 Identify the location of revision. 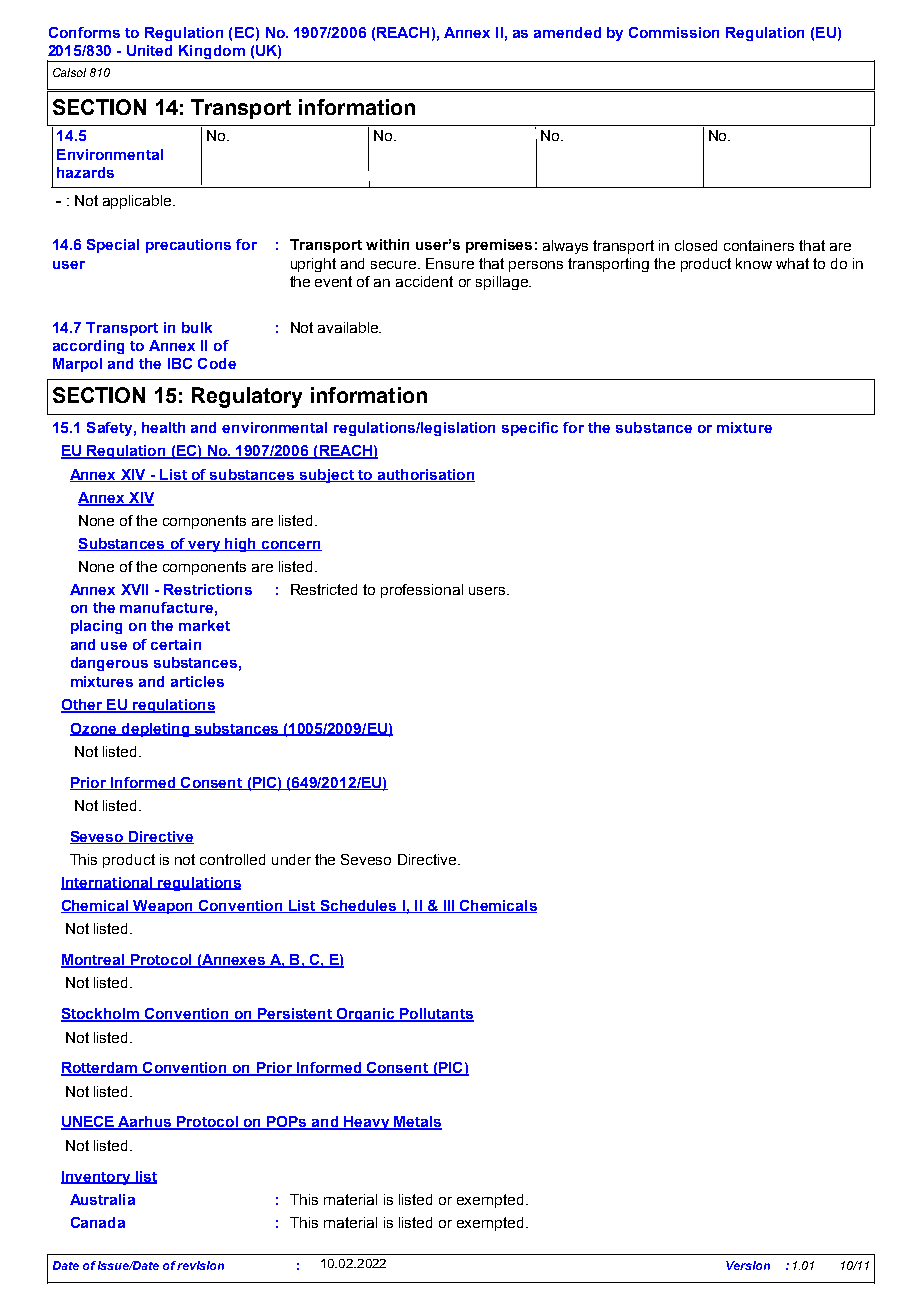
(200, 1265).
